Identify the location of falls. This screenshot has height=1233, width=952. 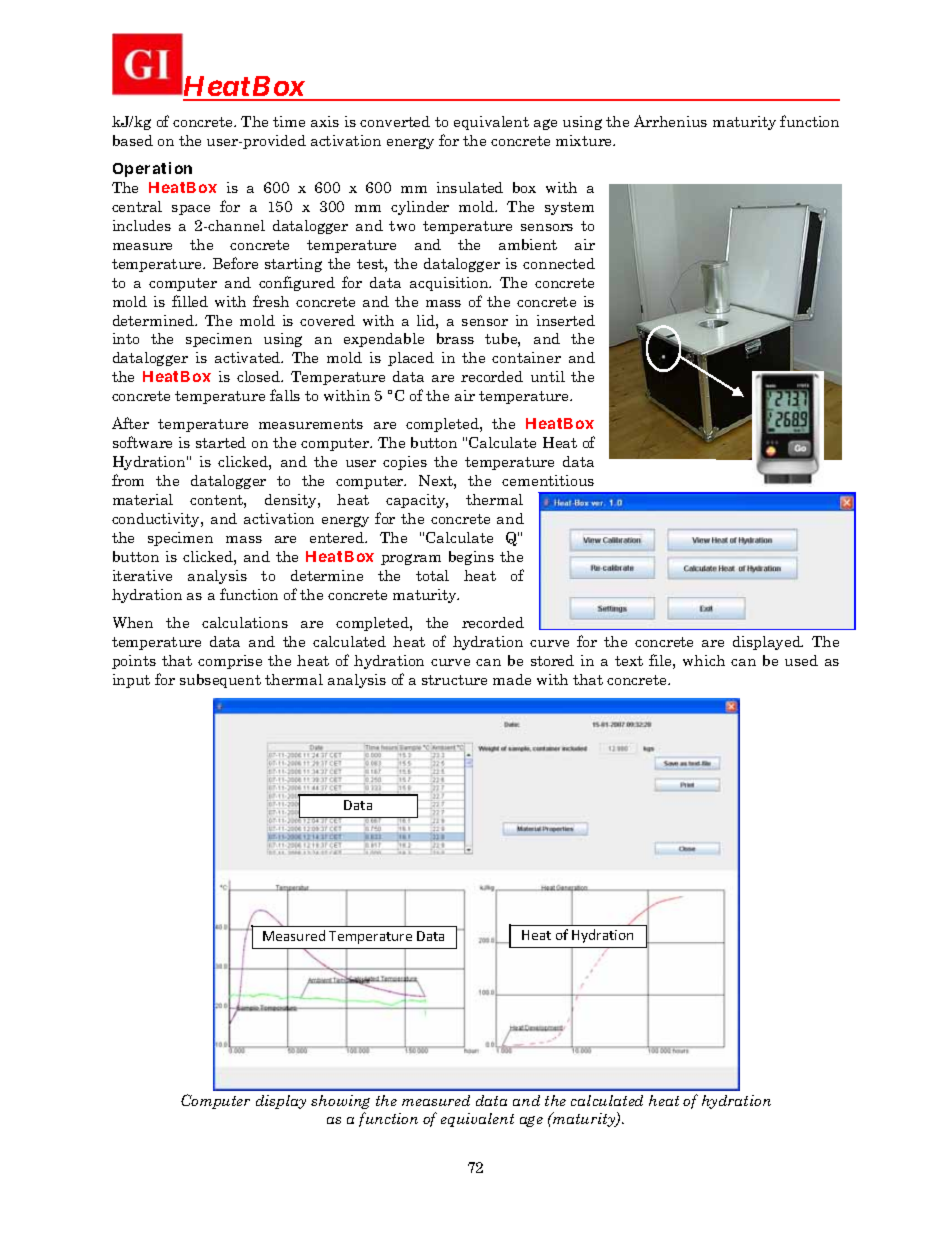
(285, 395).
